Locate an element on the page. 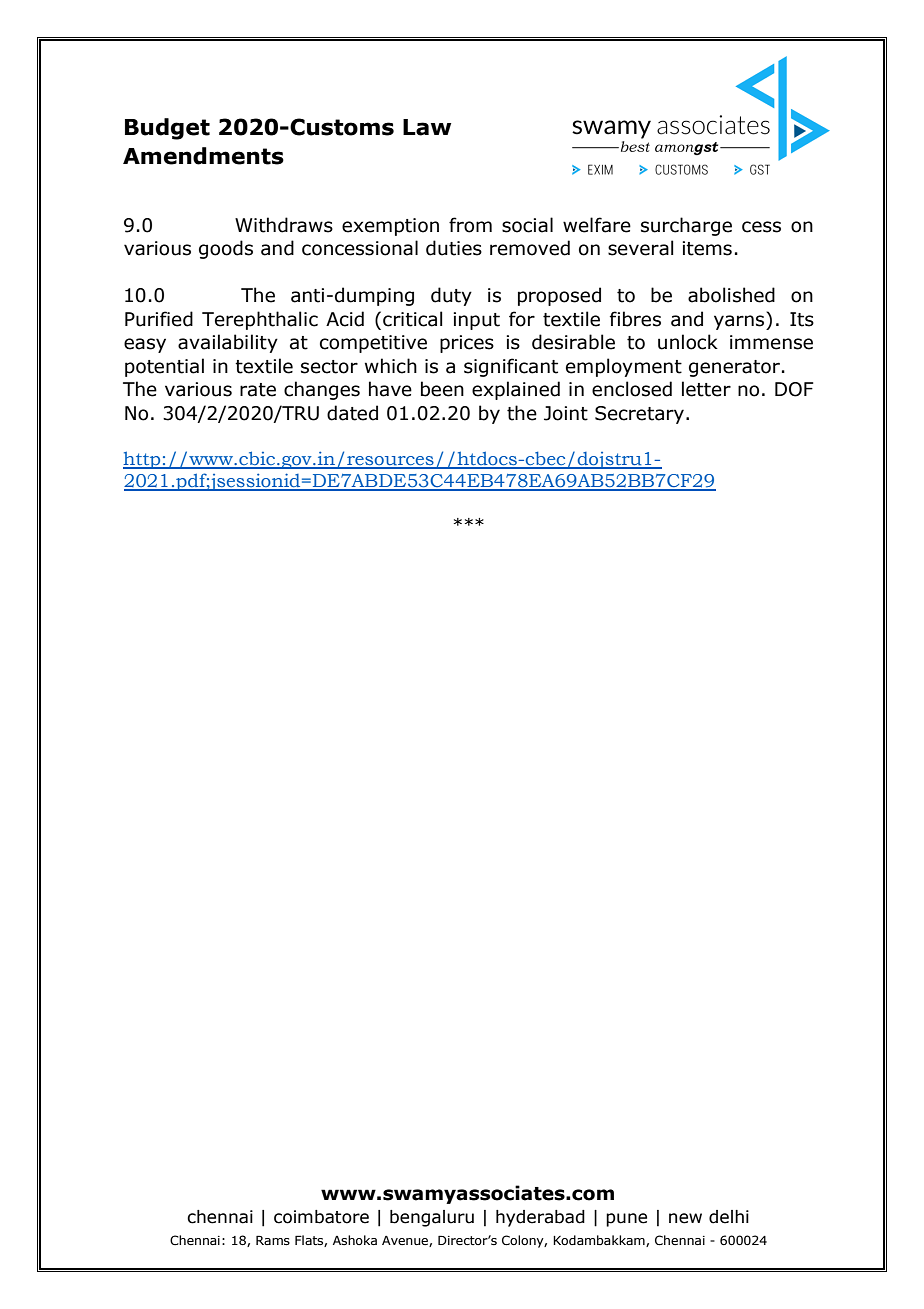 The image size is (924, 1309). letter is located at coordinates (706, 389).
